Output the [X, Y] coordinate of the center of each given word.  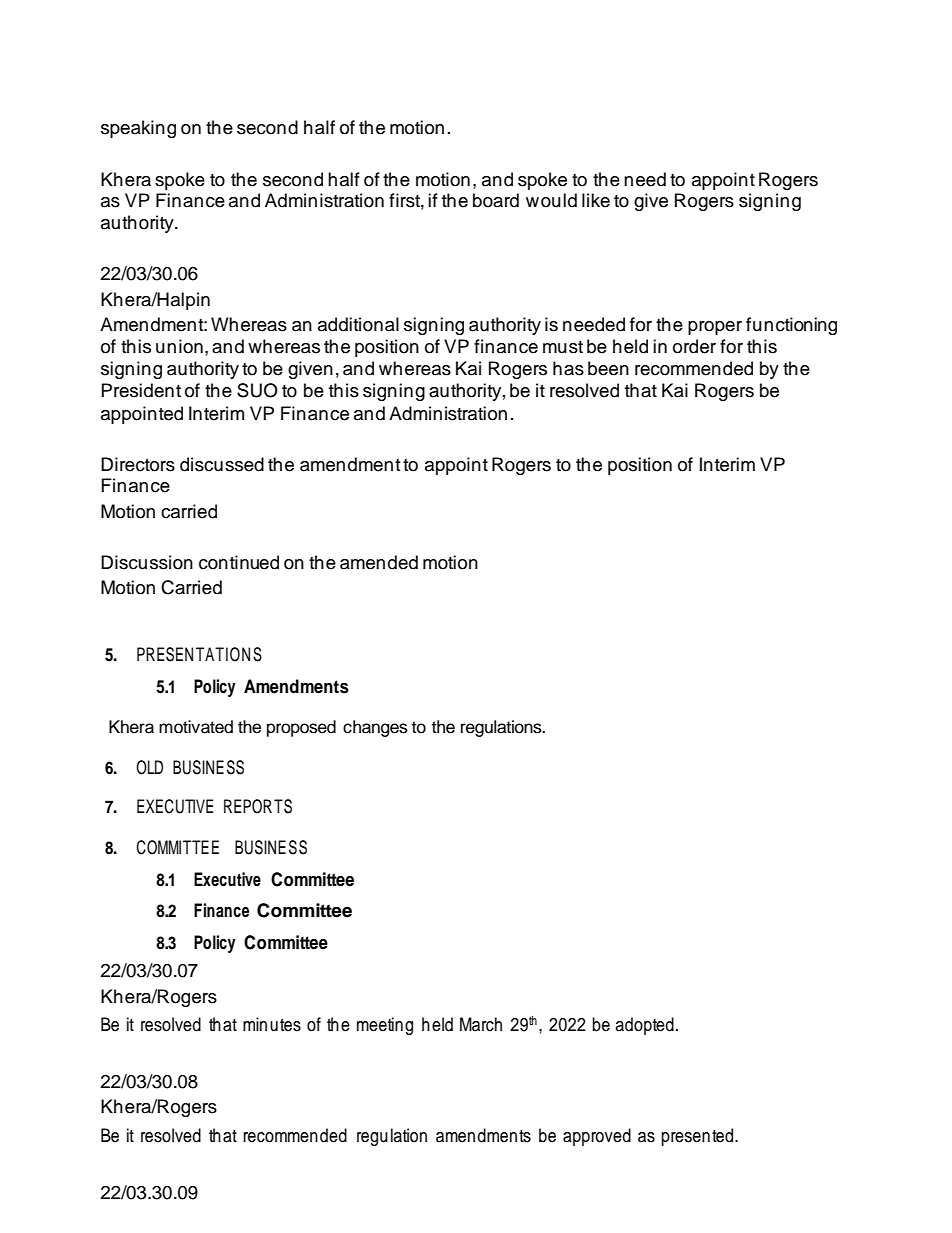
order [694, 346]
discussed [222, 464]
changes [375, 728]
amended [379, 562]
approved [597, 1137]
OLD [149, 767]
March [481, 1024]
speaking [138, 129]
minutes [272, 1024]
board [496, 200]
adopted [645, 1026]
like [596, 200]
